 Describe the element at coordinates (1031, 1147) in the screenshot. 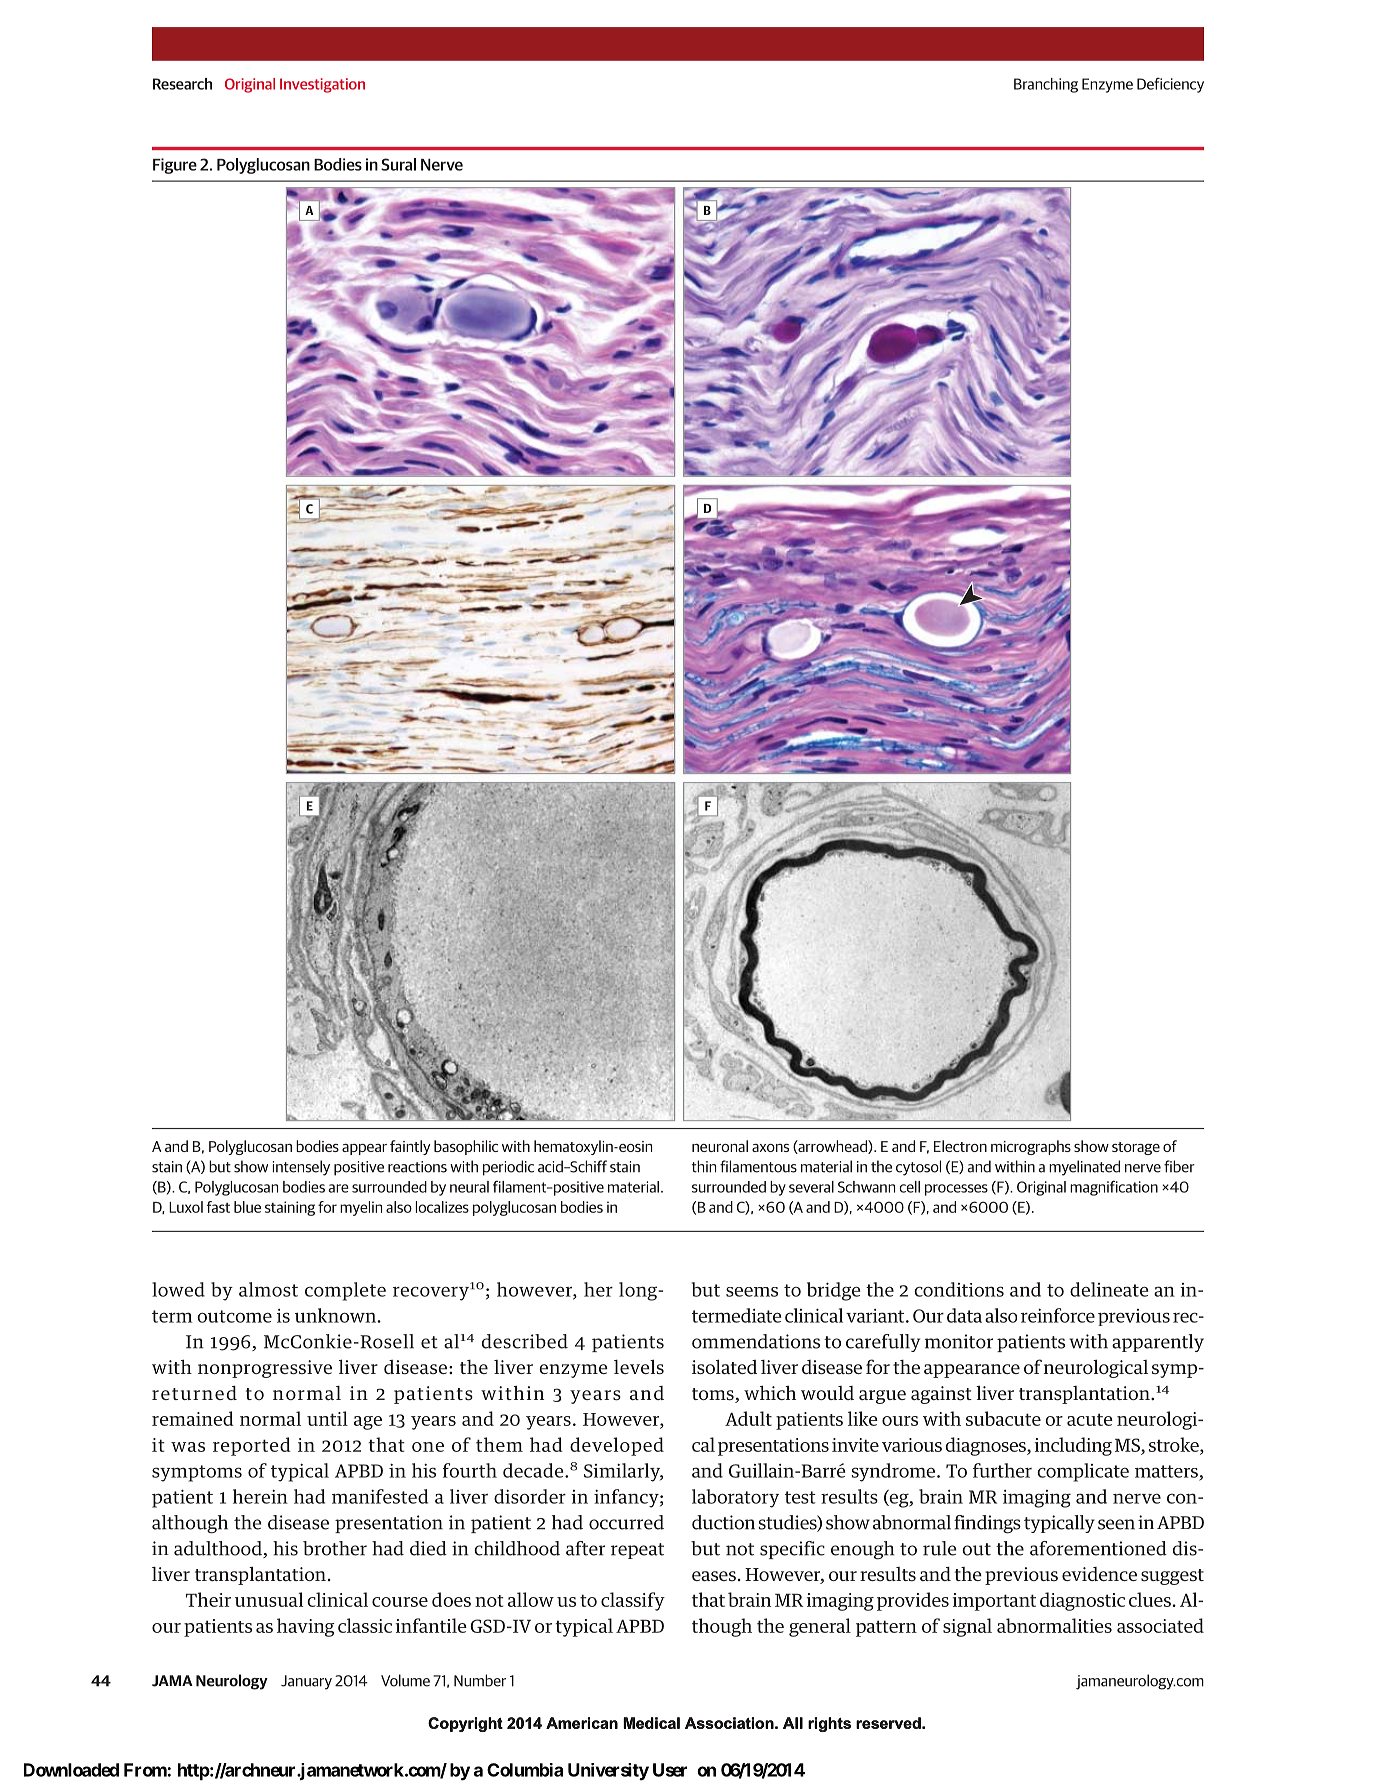

I see `micrographs` at that location.
